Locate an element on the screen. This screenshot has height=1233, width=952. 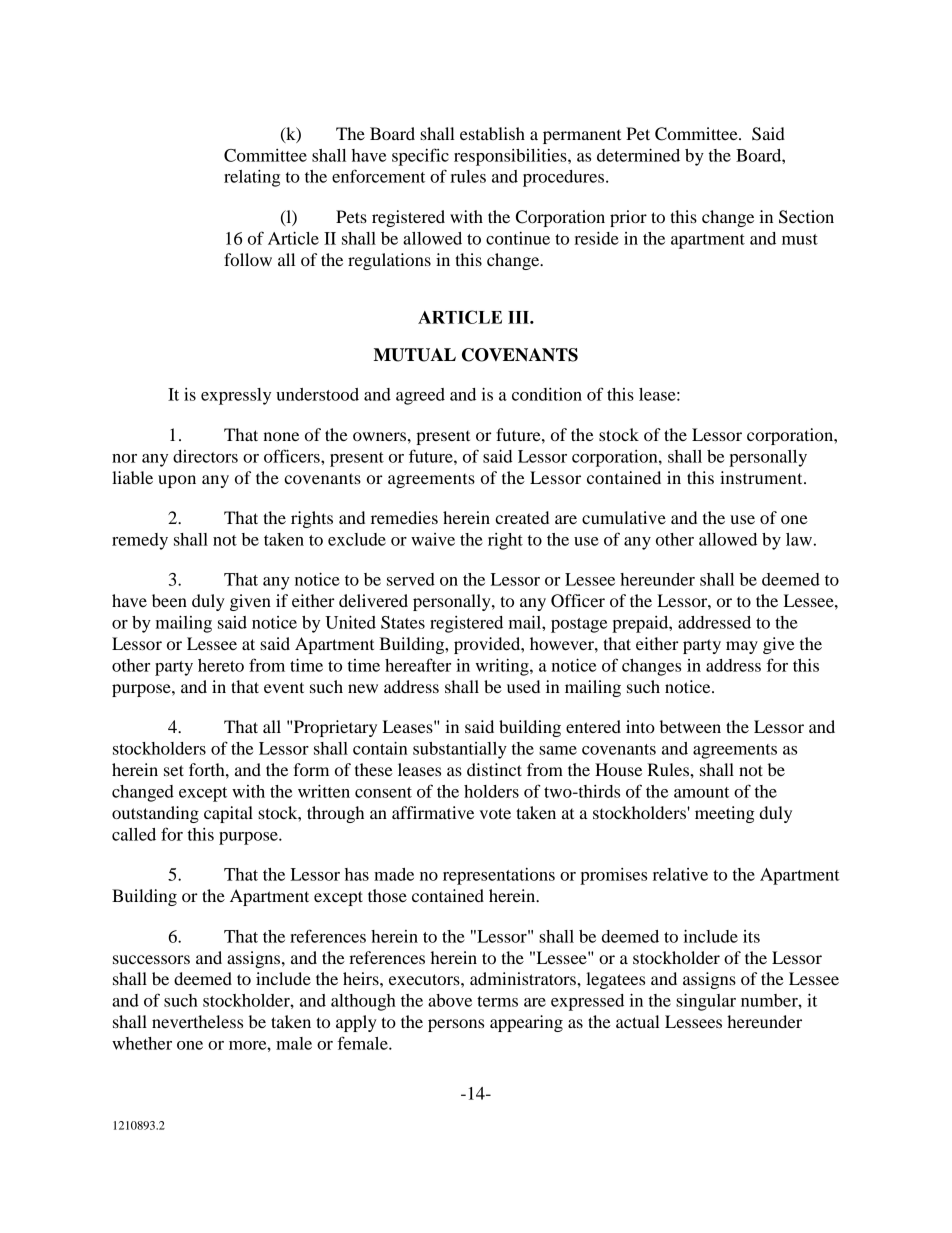
relating is located at coordinates (252, 178).
